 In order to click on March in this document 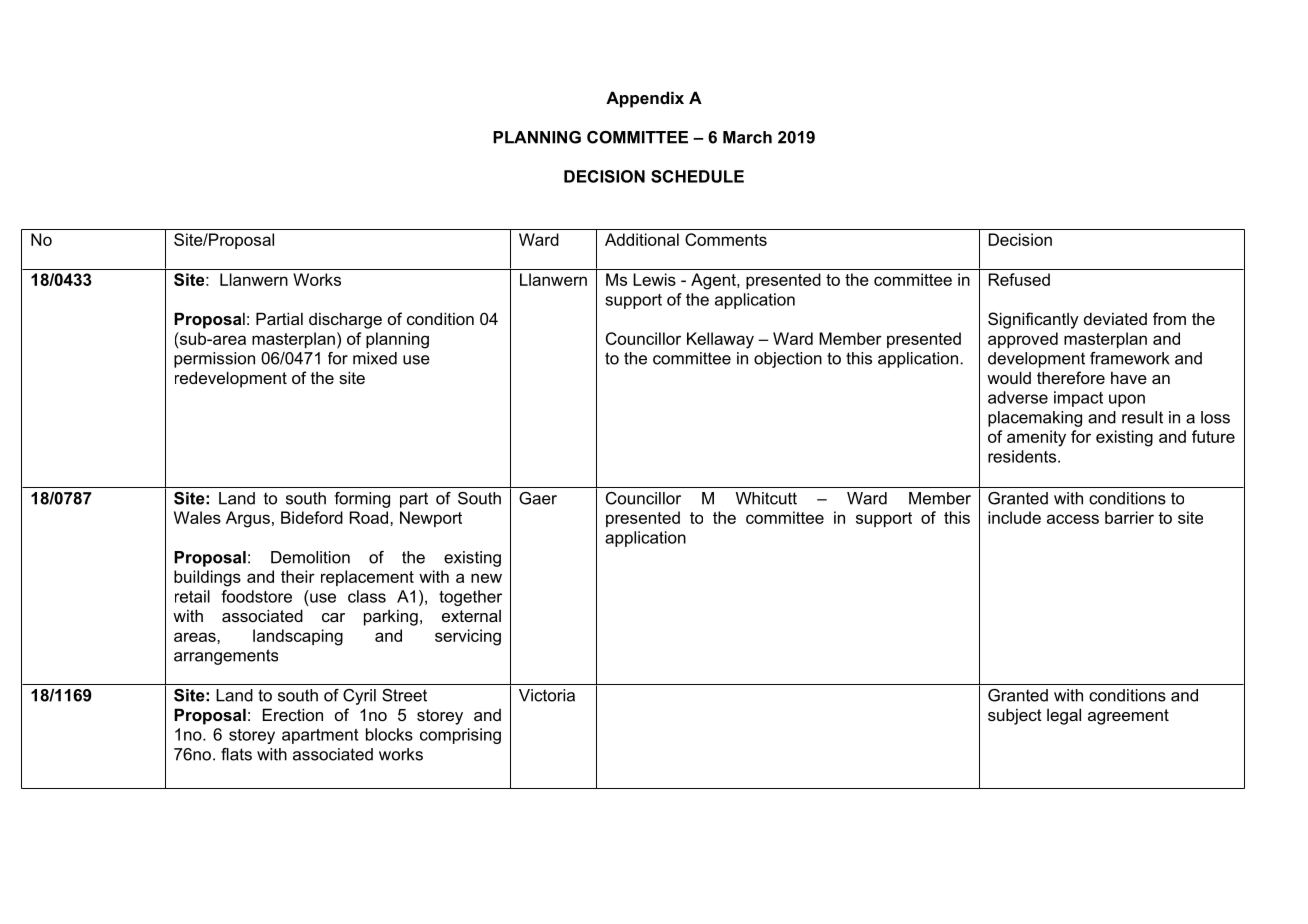, I will do `click(747, 137)`.
